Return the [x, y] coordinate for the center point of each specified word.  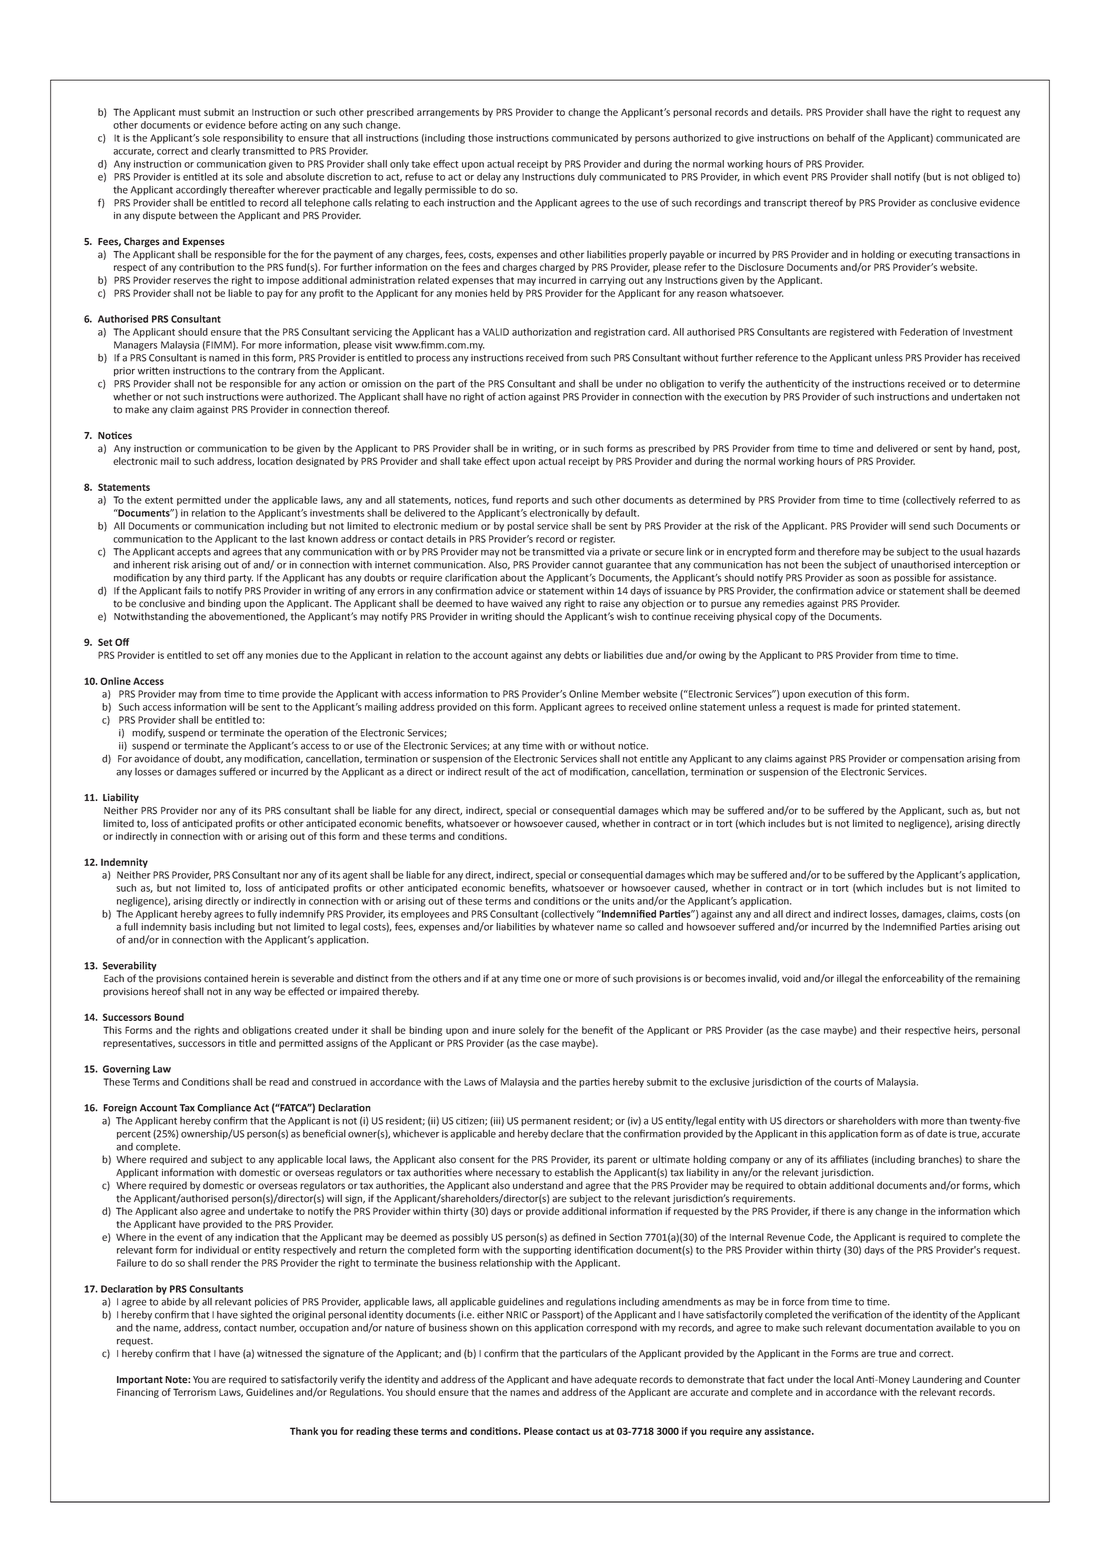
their [890, 1030]
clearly [225, 152]
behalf [841, 138]
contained [226, 978]
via [593, 552]
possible [912, 578]
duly [587, 178]
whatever [573, 927]
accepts [194, 553]
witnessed [279, 1353]
